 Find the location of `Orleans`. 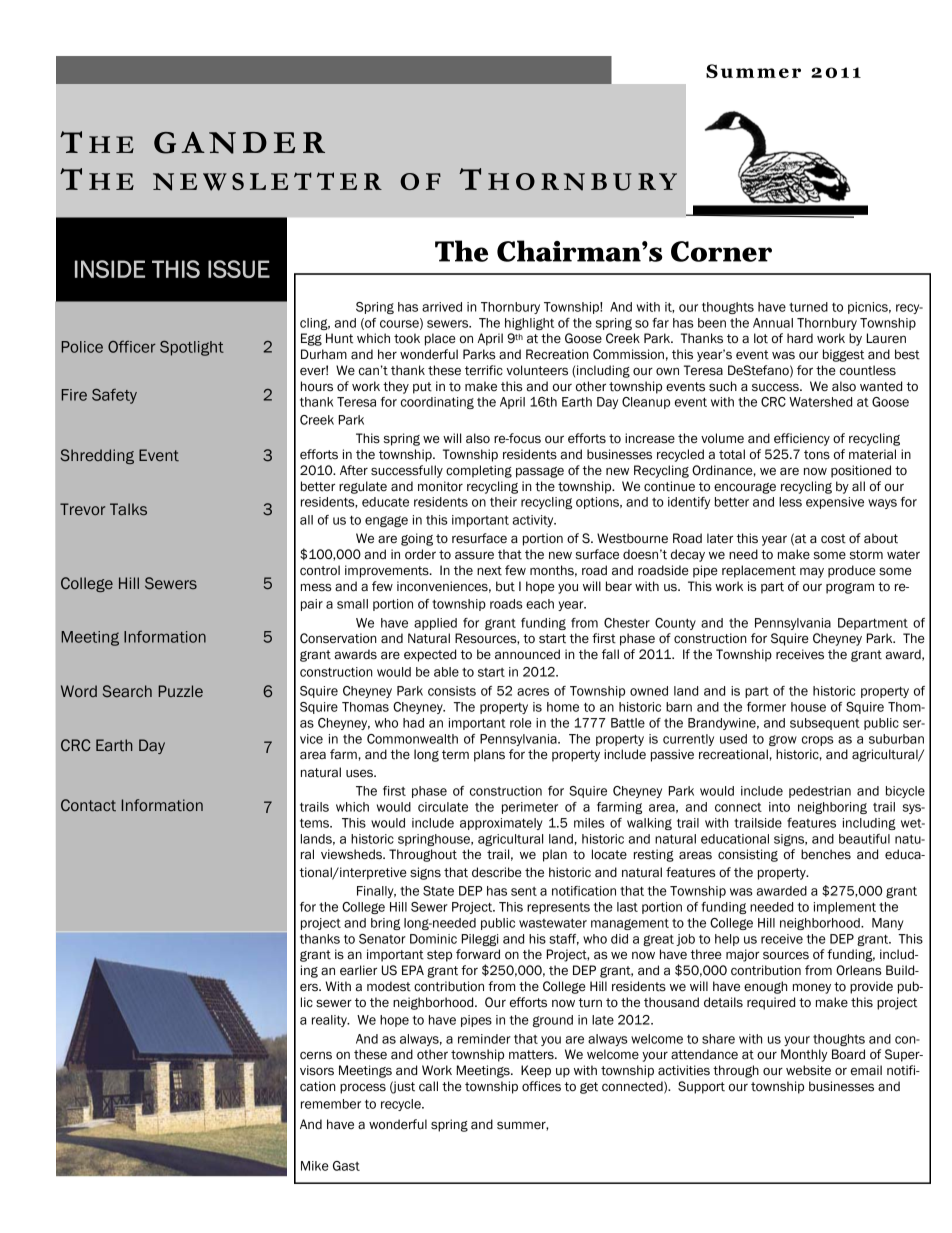

Orleans is located at coordinates (858, 970).
